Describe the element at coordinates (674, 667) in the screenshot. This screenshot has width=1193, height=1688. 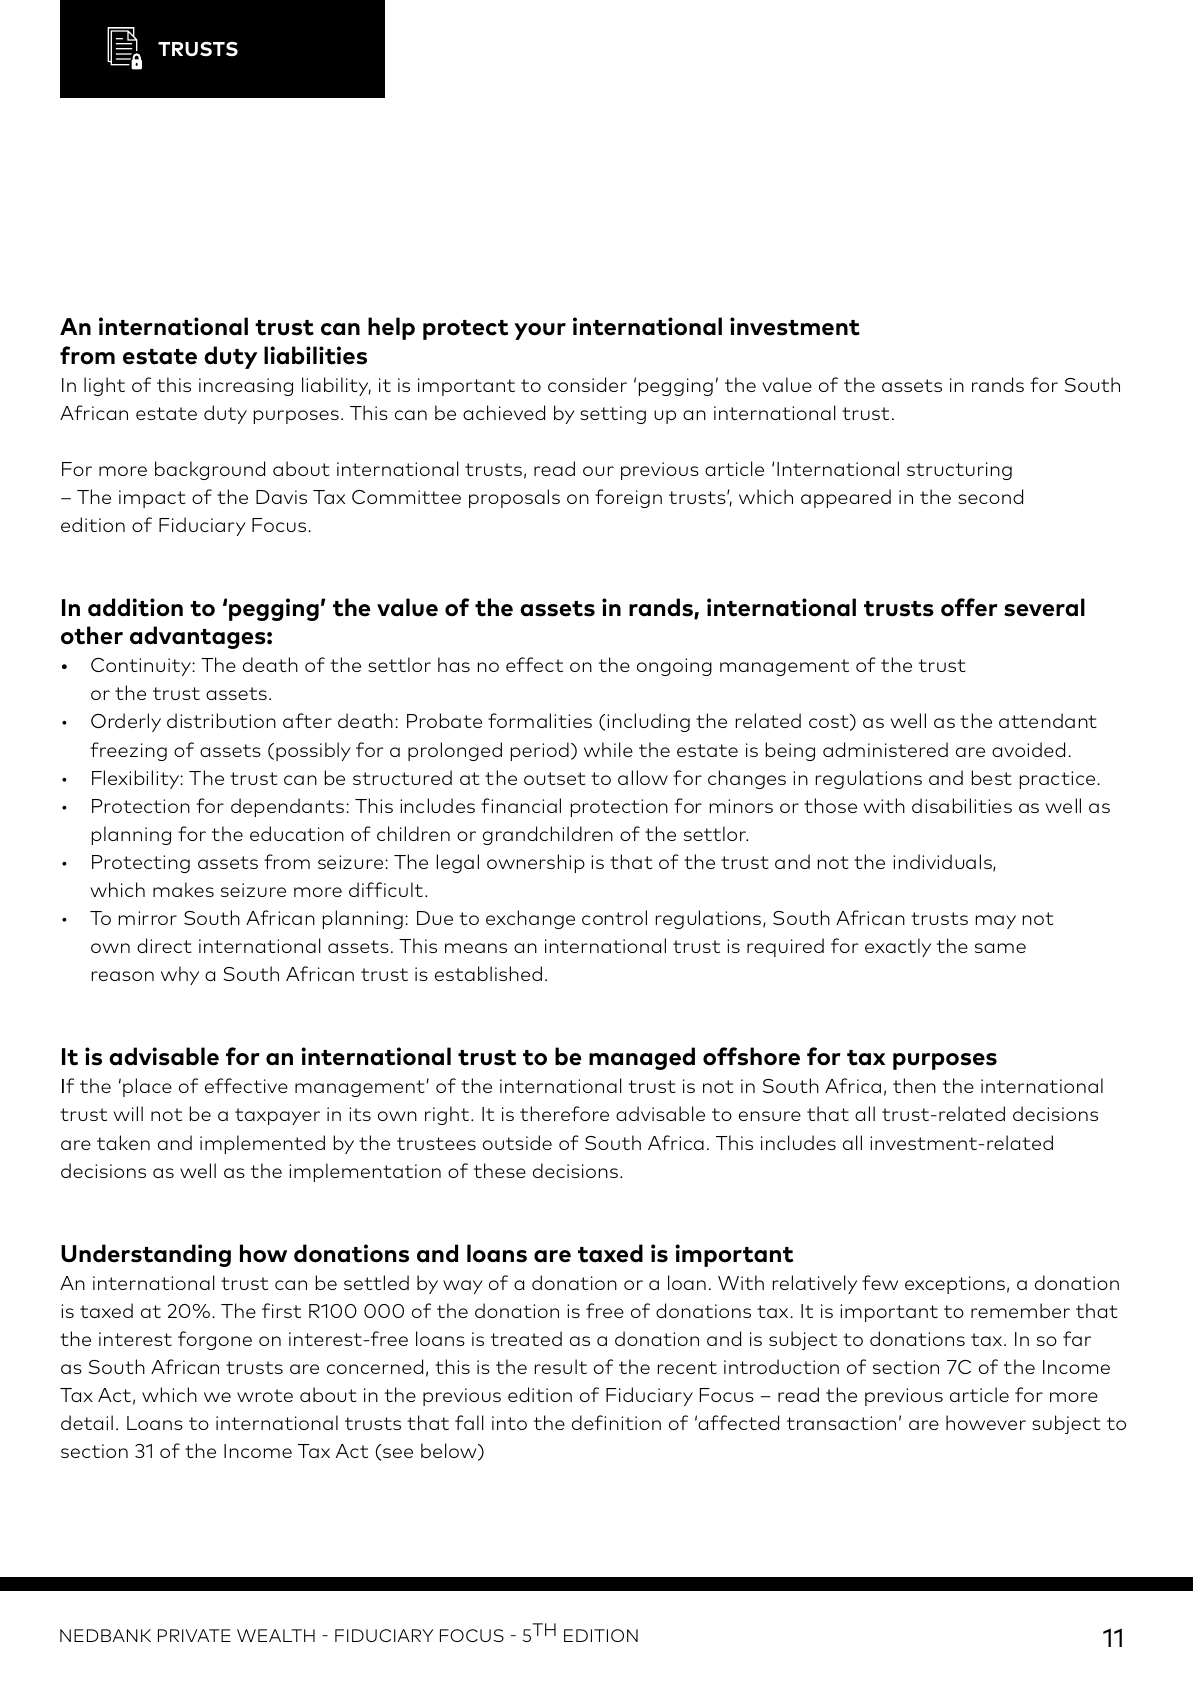
I see `ongoing` at that location.
